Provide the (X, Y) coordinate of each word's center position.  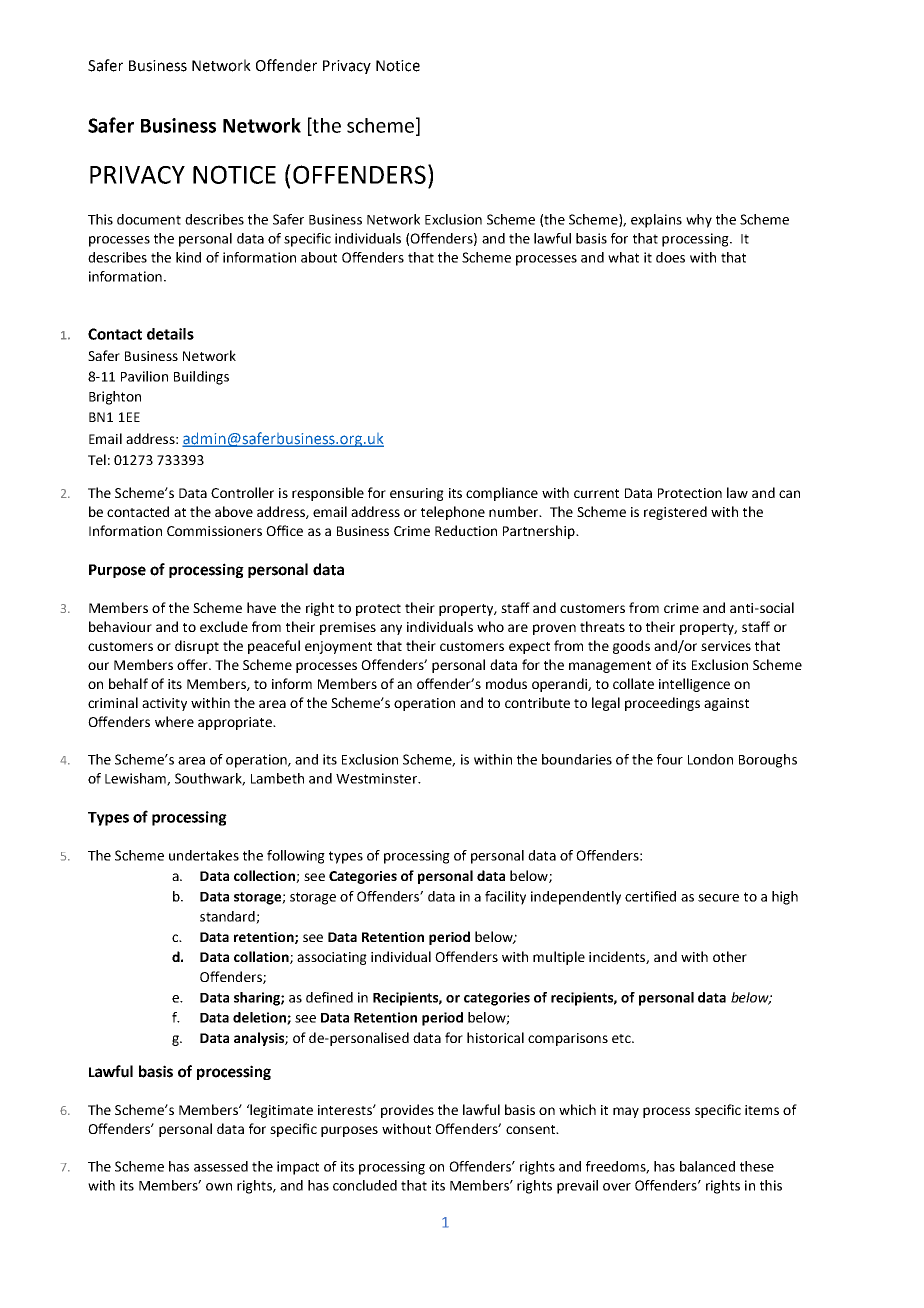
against (726, 704)
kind (188, 257)
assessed (221, 1166)
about (319, 257)
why (699, 221)
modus (506, 683)
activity (164, 704)
